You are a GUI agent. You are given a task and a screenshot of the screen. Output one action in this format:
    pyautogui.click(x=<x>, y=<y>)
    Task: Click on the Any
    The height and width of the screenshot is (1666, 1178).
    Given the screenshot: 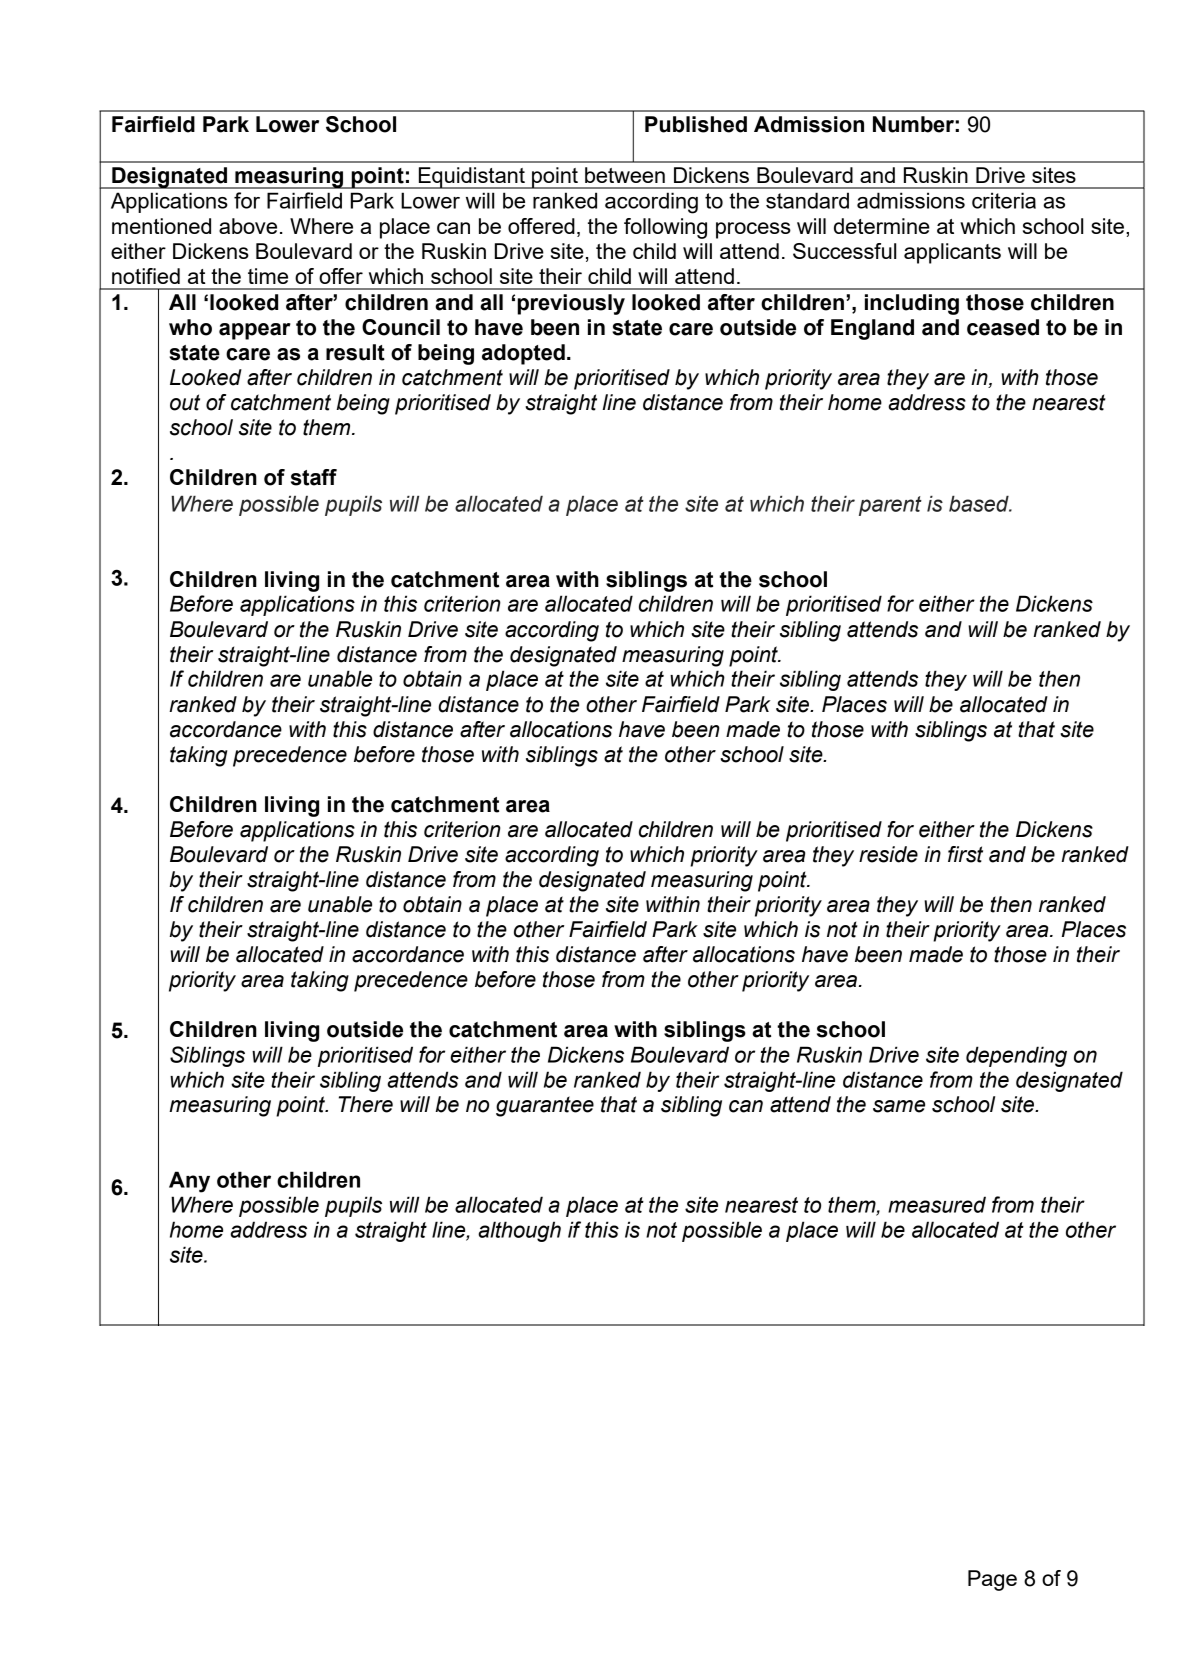 What is the action you would take?
    pyautogui.click(x=189, y=1182)
